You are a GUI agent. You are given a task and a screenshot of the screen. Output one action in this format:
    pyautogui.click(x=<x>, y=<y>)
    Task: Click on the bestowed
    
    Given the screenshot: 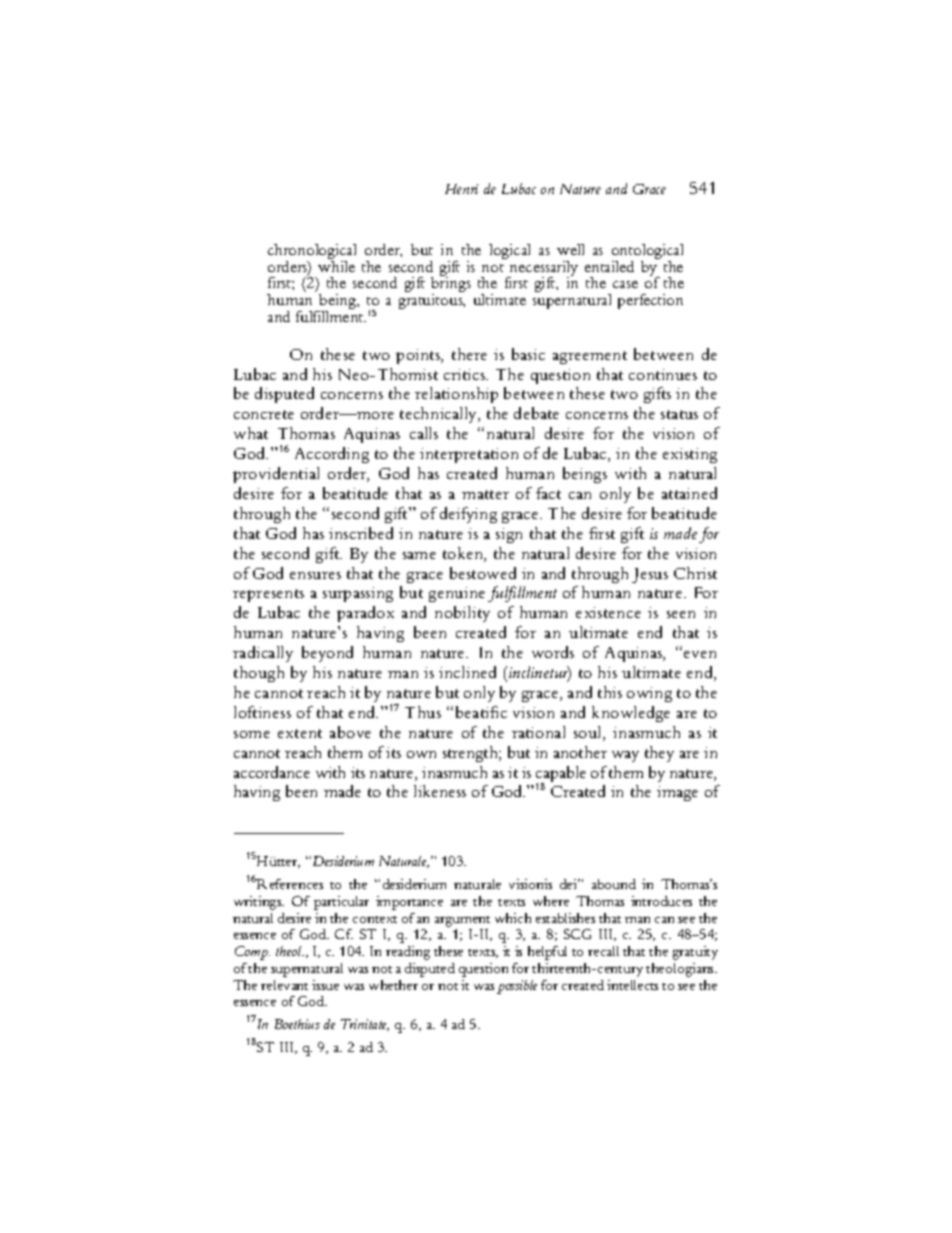 What is the action you would take?
    pyautogui.click(x=483, y=573)
